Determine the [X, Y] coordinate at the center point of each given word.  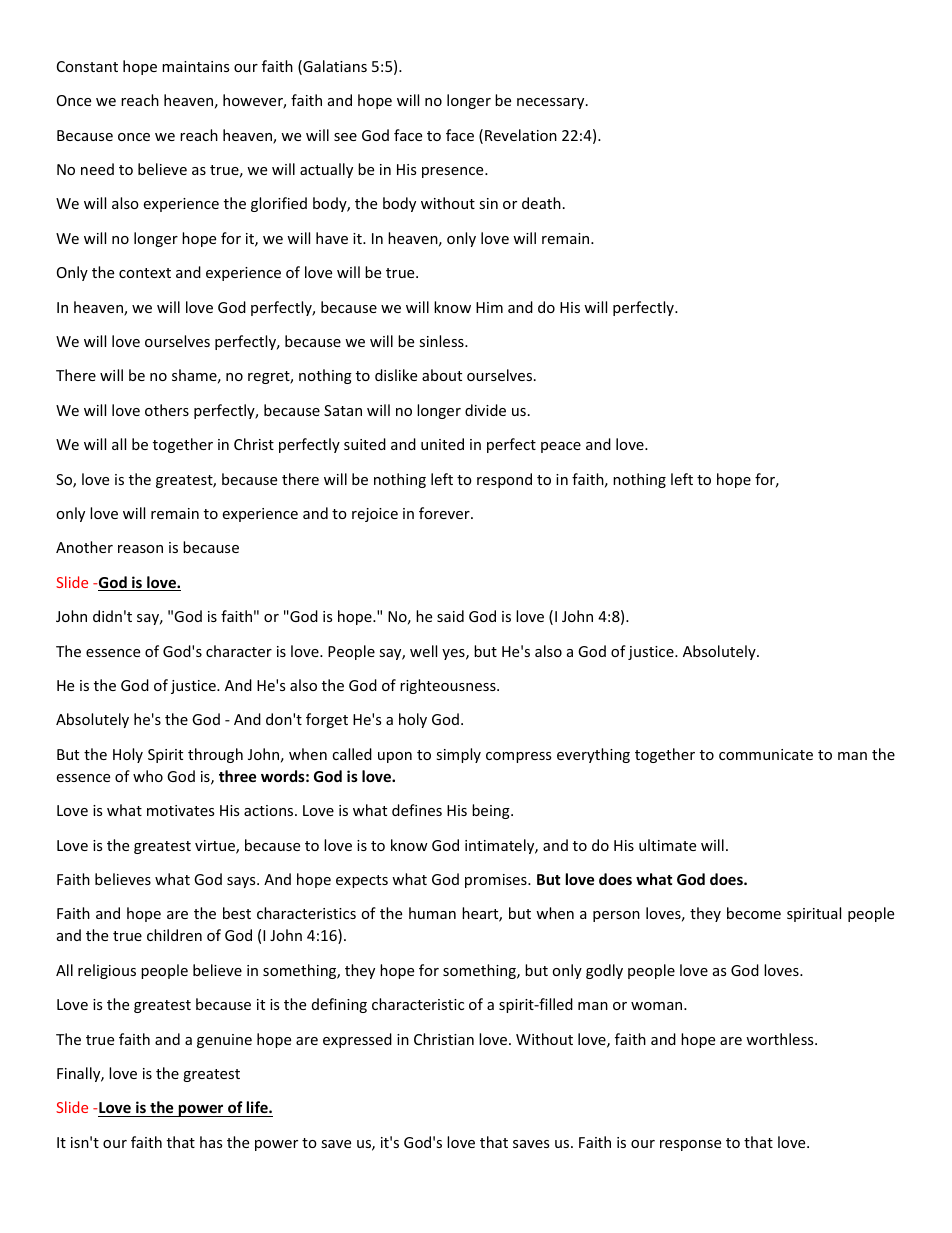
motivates [180, 810]
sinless [442, 341]
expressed [357, 1040]
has [211, 1142]
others [167, 410]
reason [140, 549]
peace [561, 447]
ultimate [667, 845]
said [450, 616]
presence [454, 172]
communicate [766, 754]
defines [417, 810]
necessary [552, 103]
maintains [195, 66]
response [690, 1145]
